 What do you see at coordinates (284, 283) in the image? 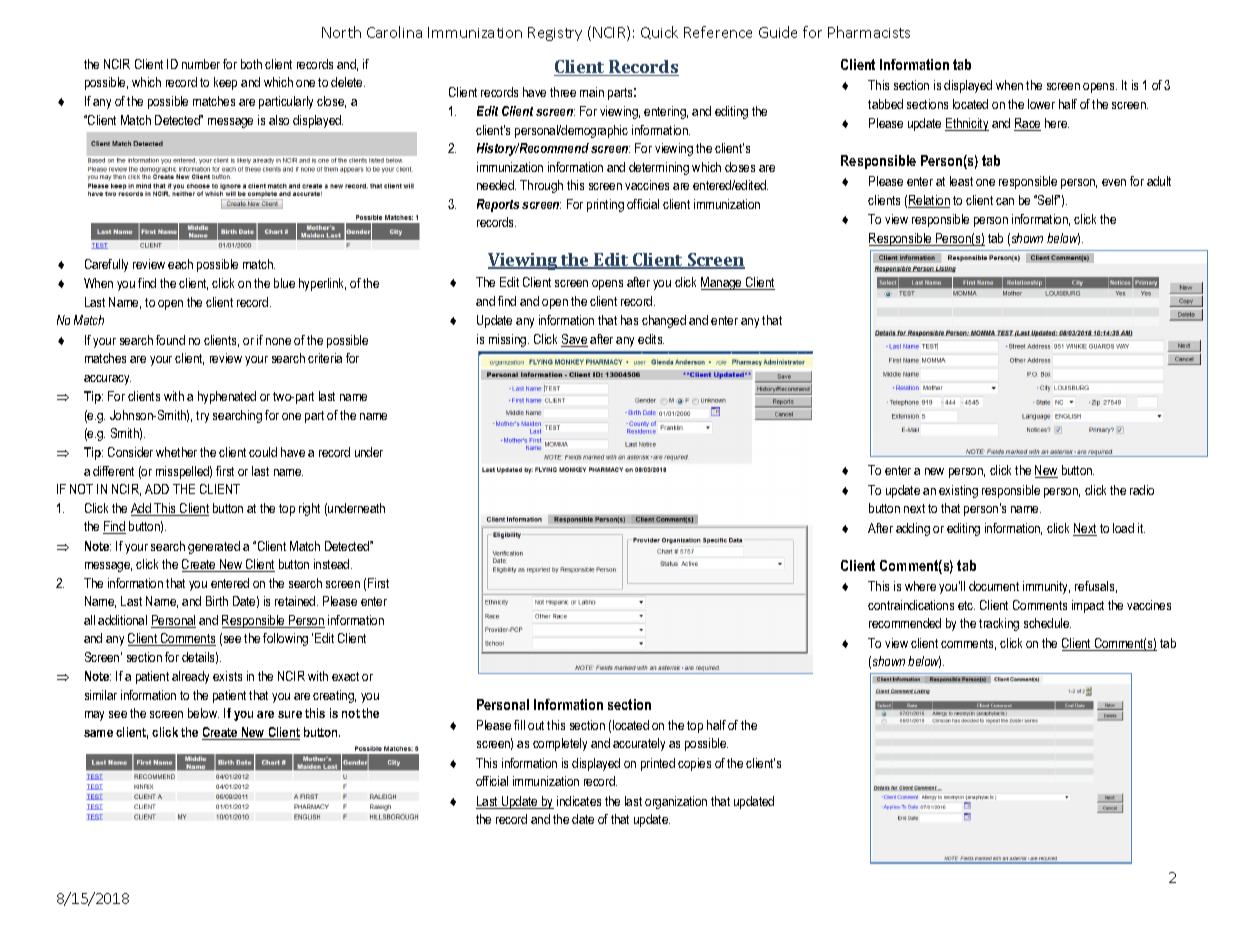
I see `blue` at bounding box center [284, 283].
